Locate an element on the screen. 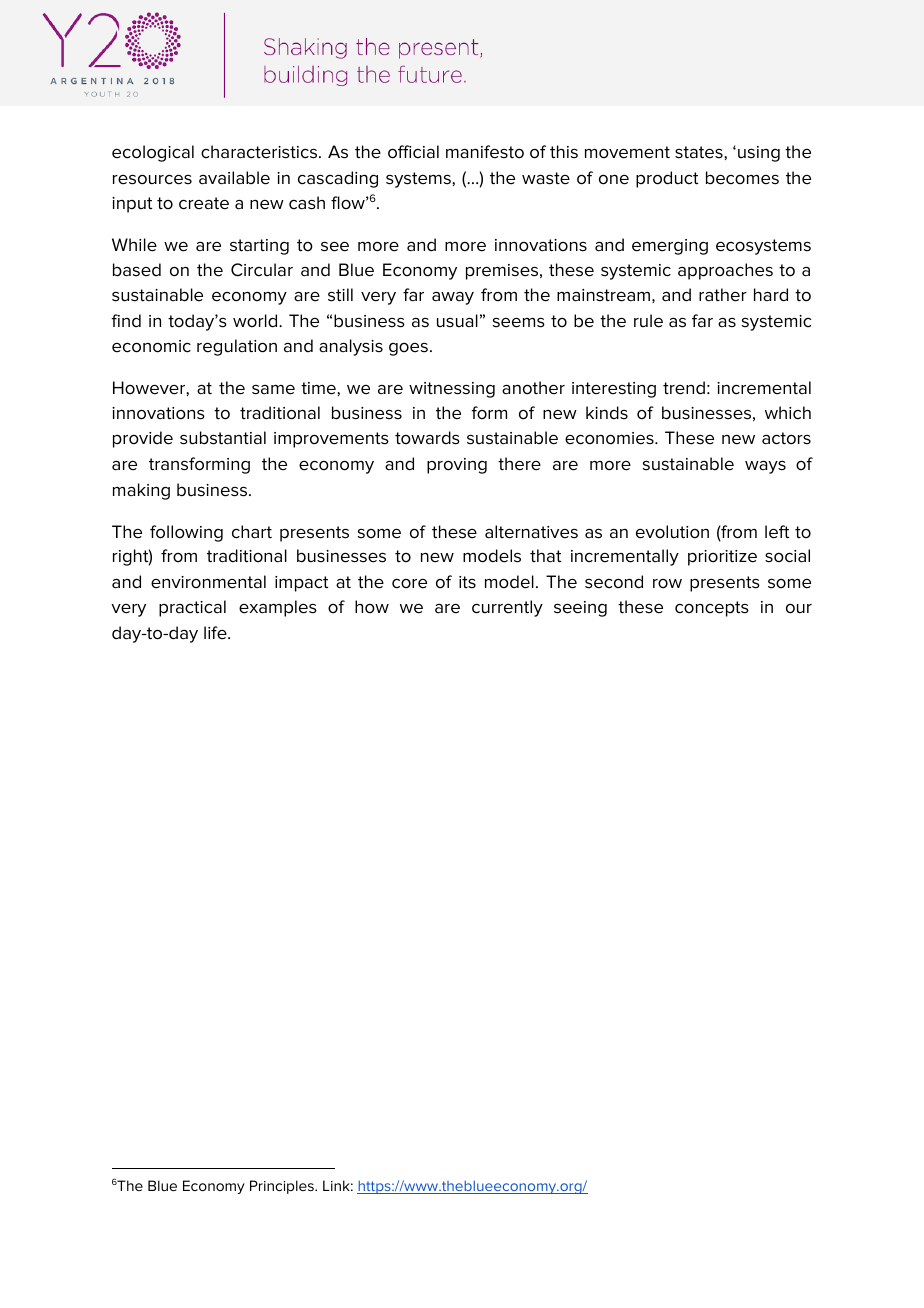 This screenshot has height=1308, width=924. life is located at coordinates (216, 633).
